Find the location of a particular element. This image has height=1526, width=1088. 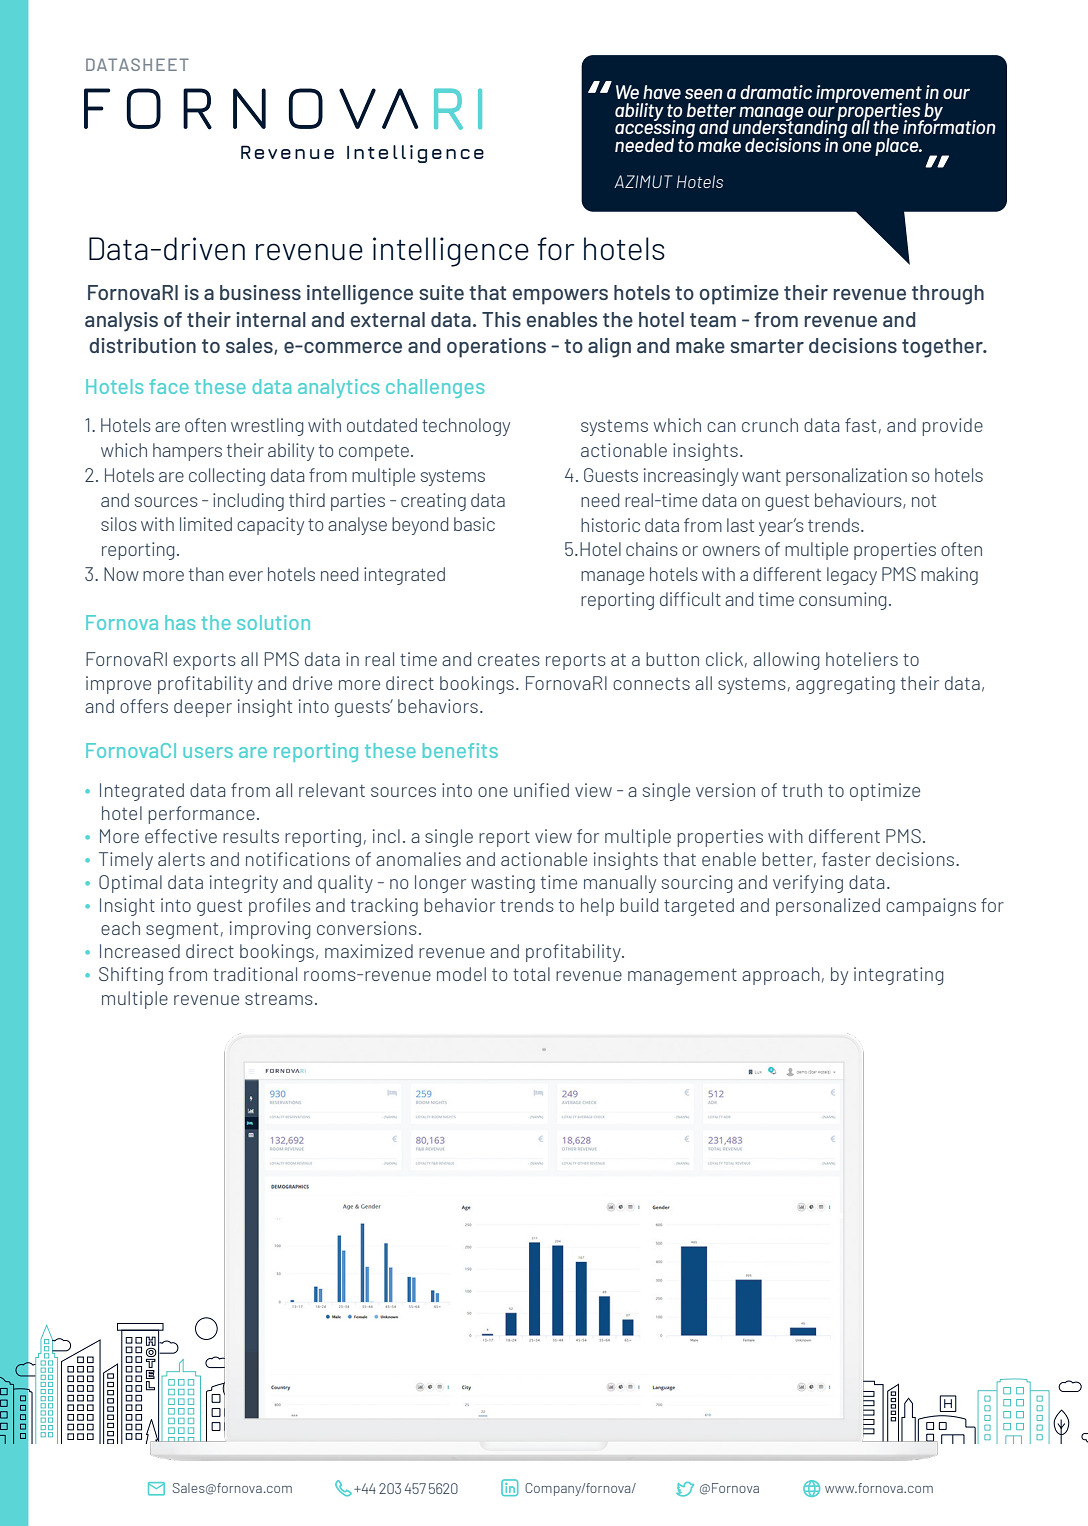

traditional is located at coordinates (255, 974).
